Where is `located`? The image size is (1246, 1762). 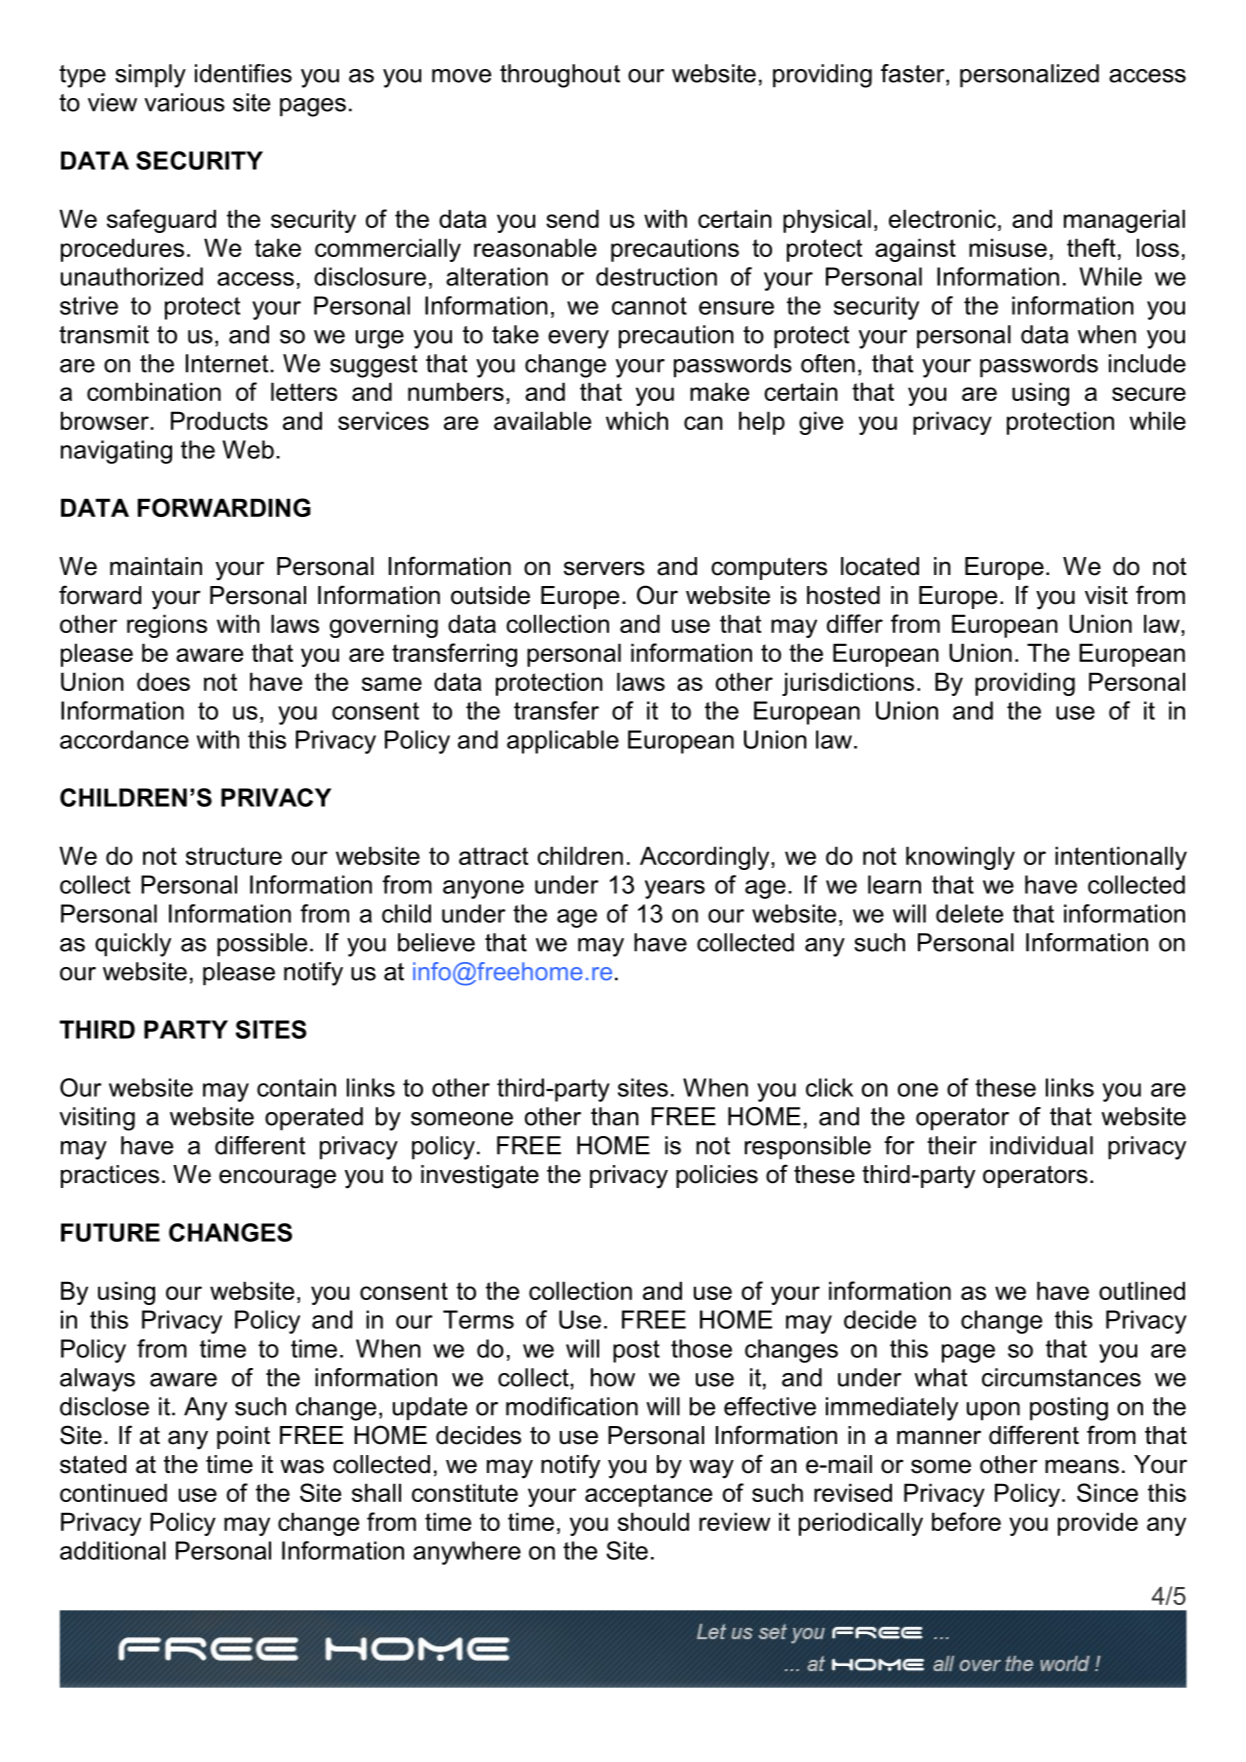
located is located at coordinates (880, 566).
